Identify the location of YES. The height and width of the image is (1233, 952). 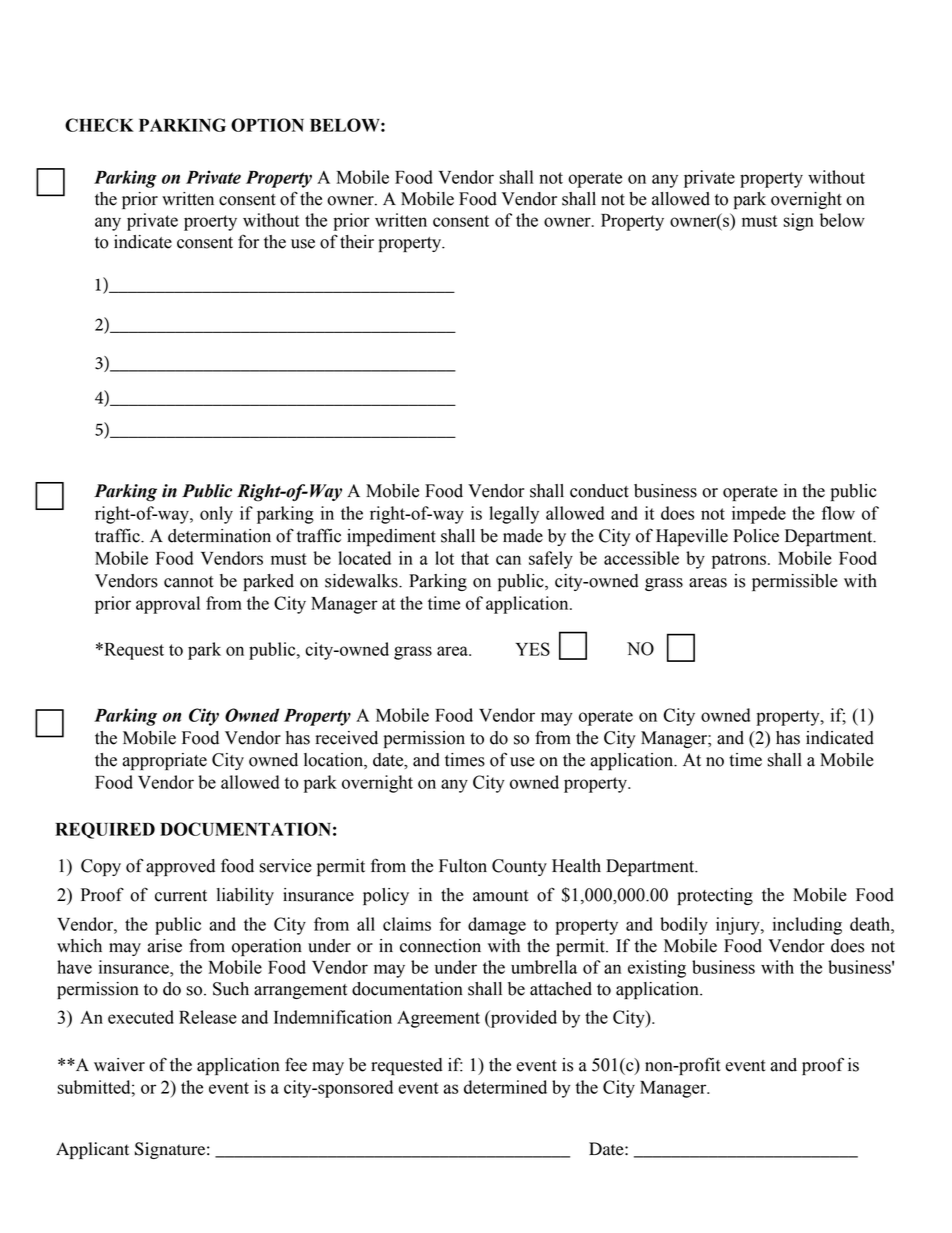
(532, 649).
